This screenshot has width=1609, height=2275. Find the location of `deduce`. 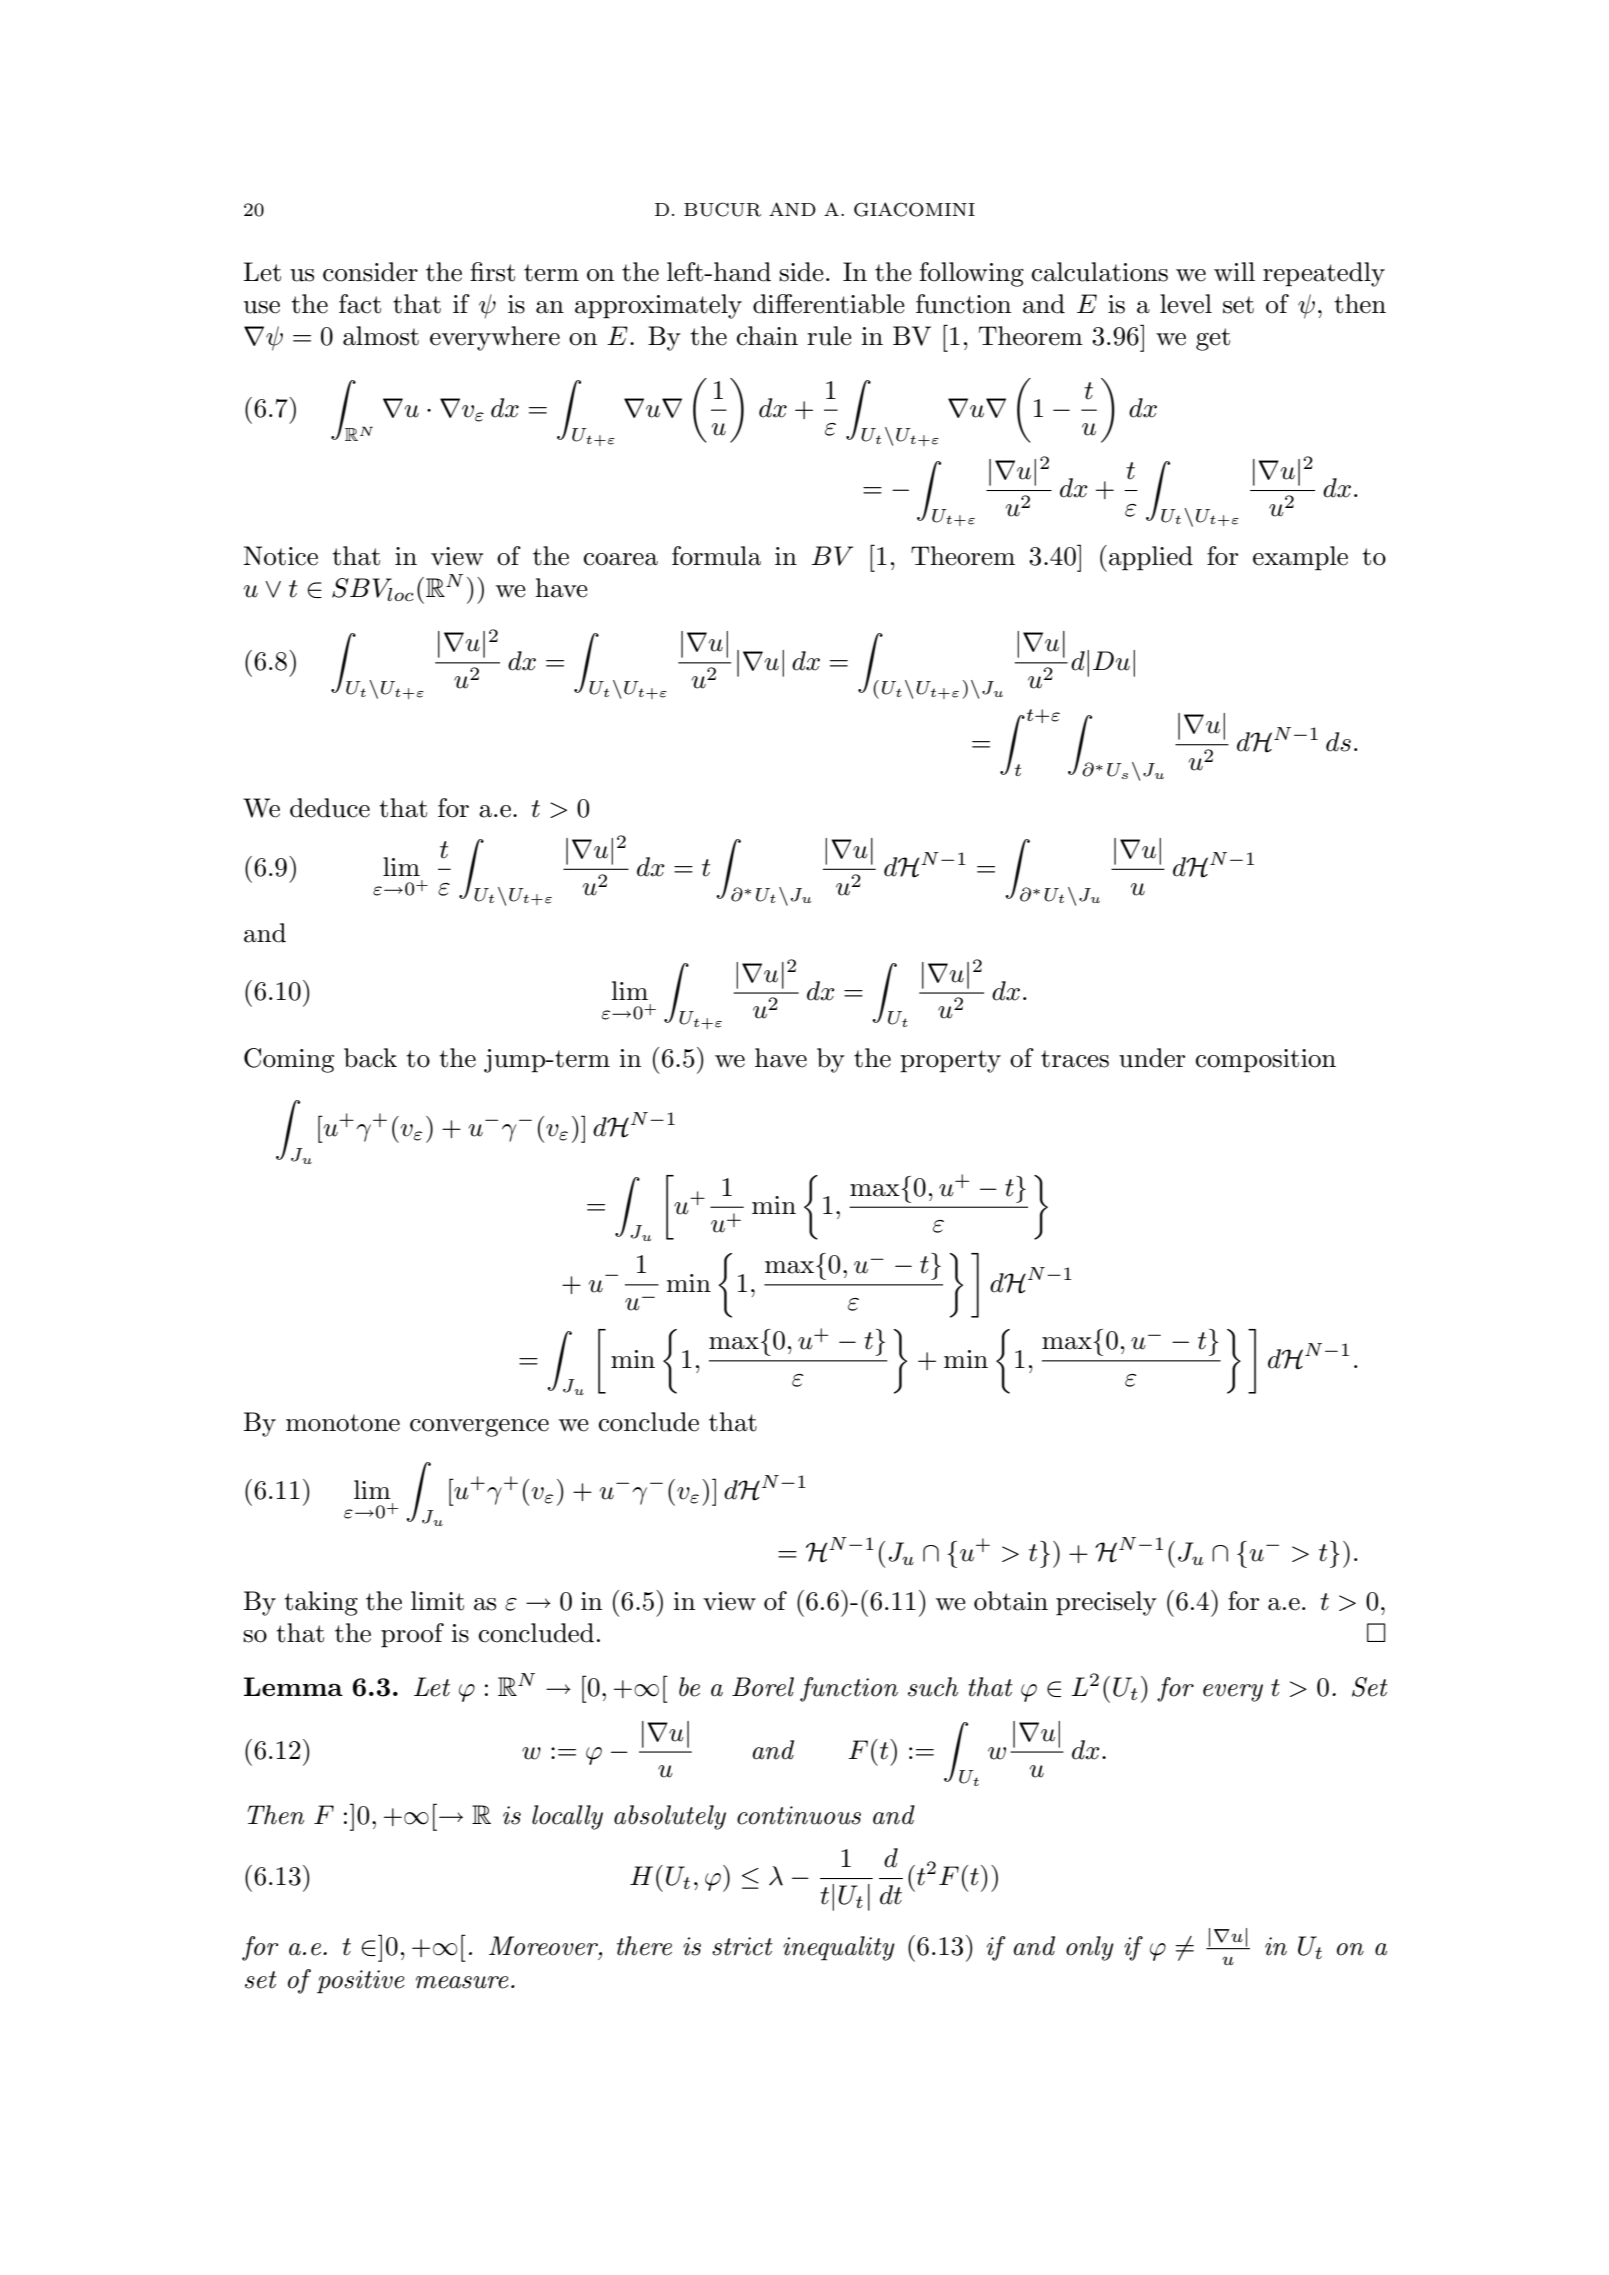

deduce is located at coordinates (330, 808).
